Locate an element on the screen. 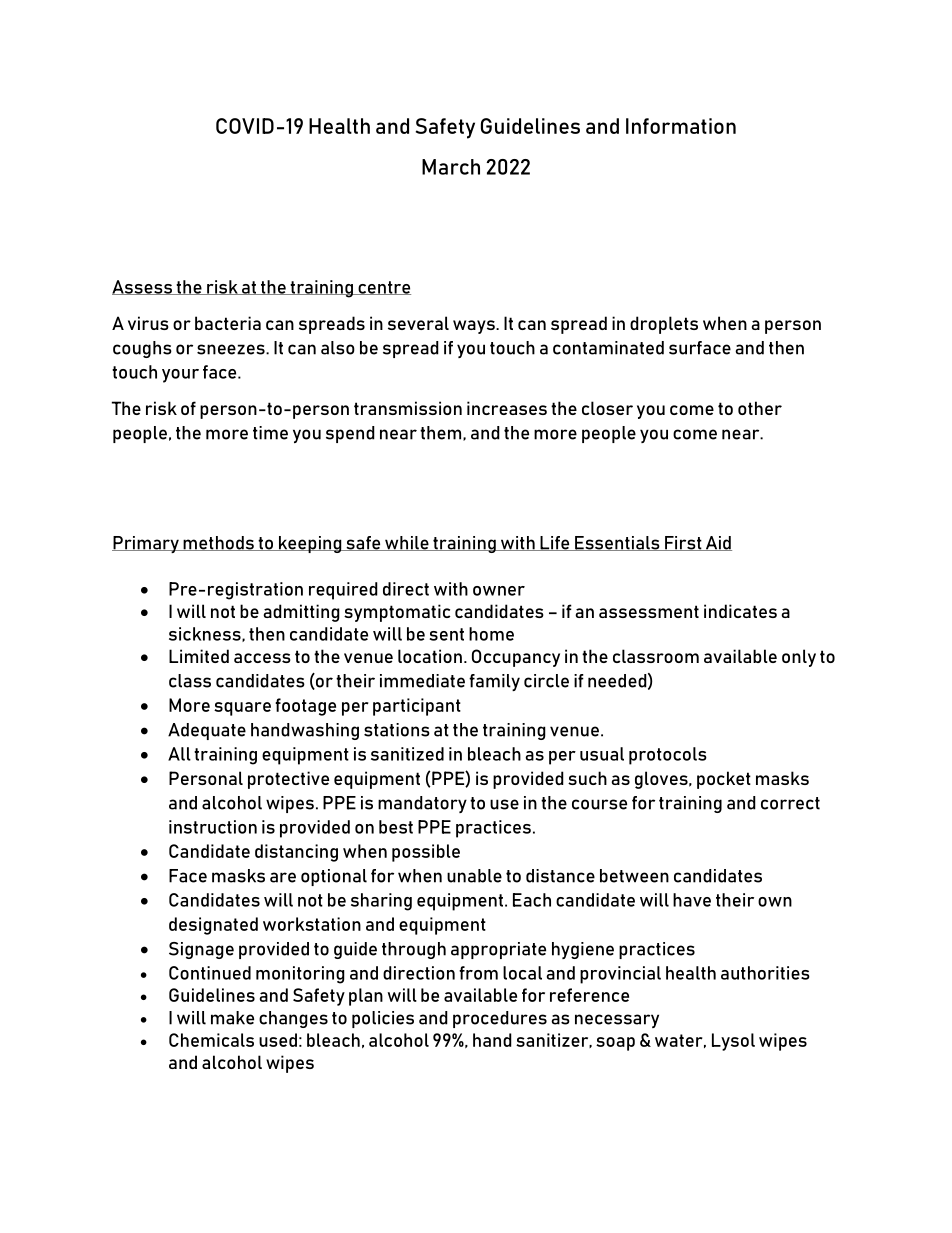 This screenshot has height=1233, width=952. methods is located at coordinates (218, 543).
